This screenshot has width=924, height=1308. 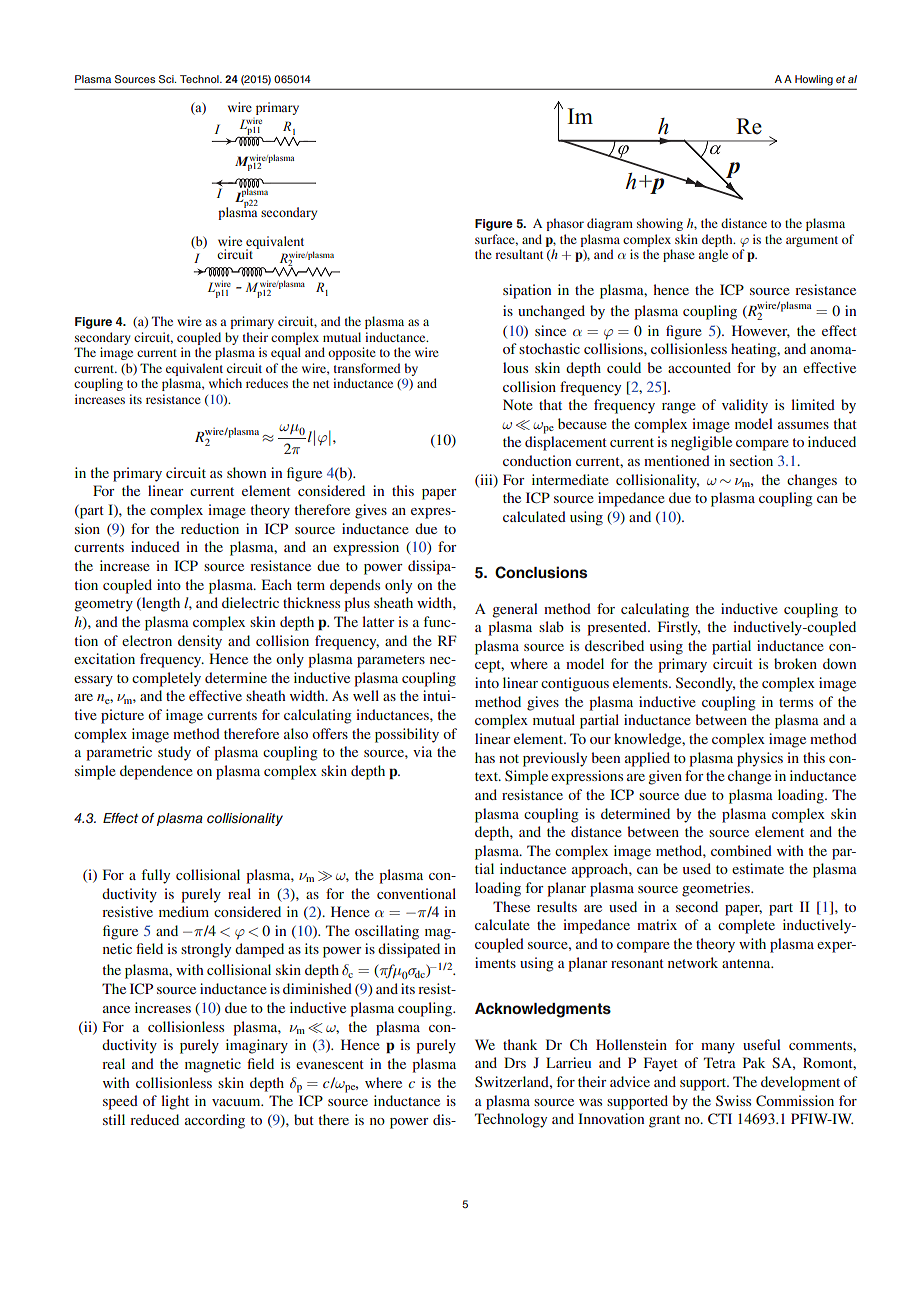 I want to click on stochastic, so click(x=549, y=348).
